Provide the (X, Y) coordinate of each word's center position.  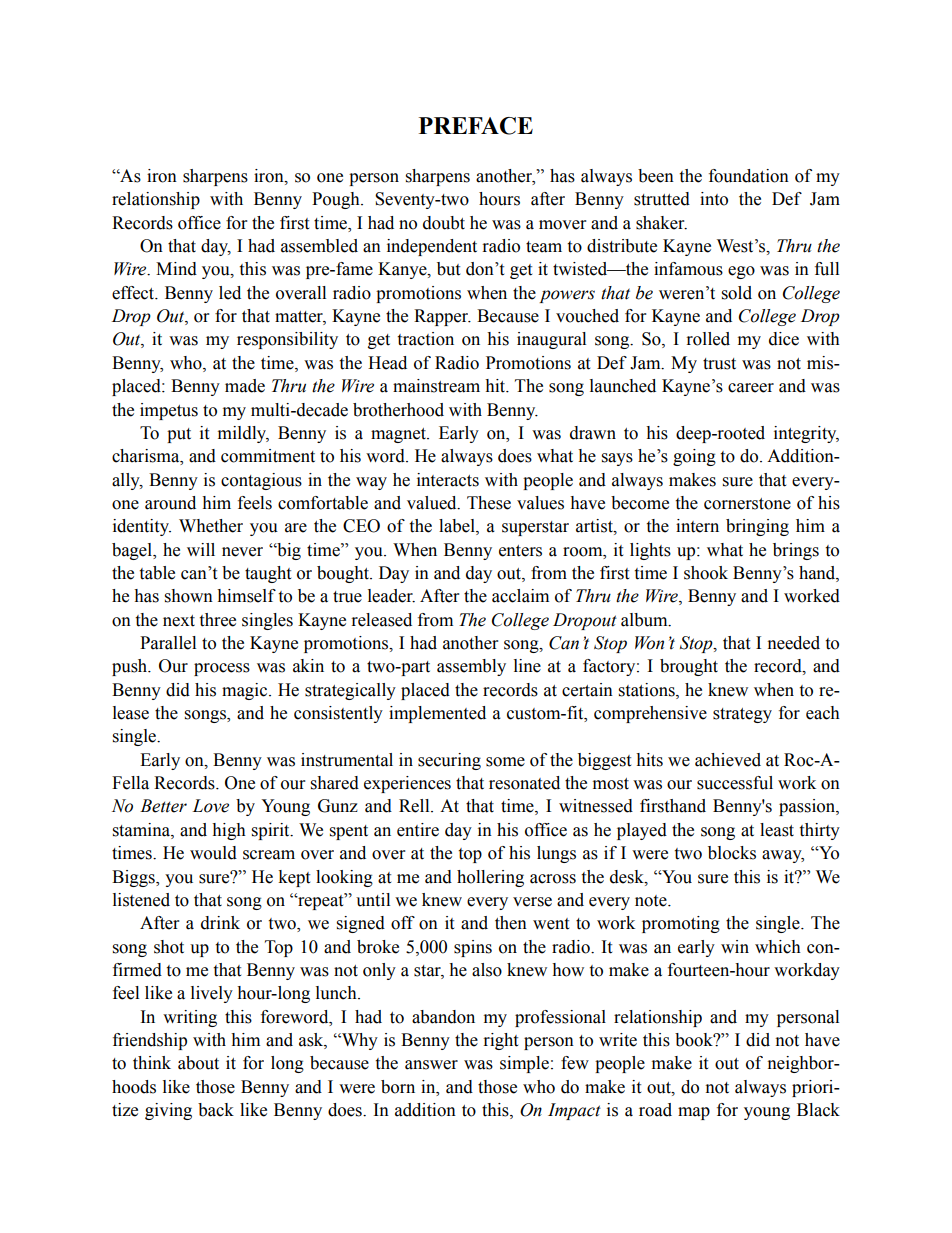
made (245, 386)
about (198, 1063)
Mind (176, 269)
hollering (490, 878)
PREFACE (476, 126)
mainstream (436, 386)
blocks (732, 853)
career (751, 388)
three (217, 620)
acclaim (520, 596)
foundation (749, 176)
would (213, 853)
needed (794, 643)
